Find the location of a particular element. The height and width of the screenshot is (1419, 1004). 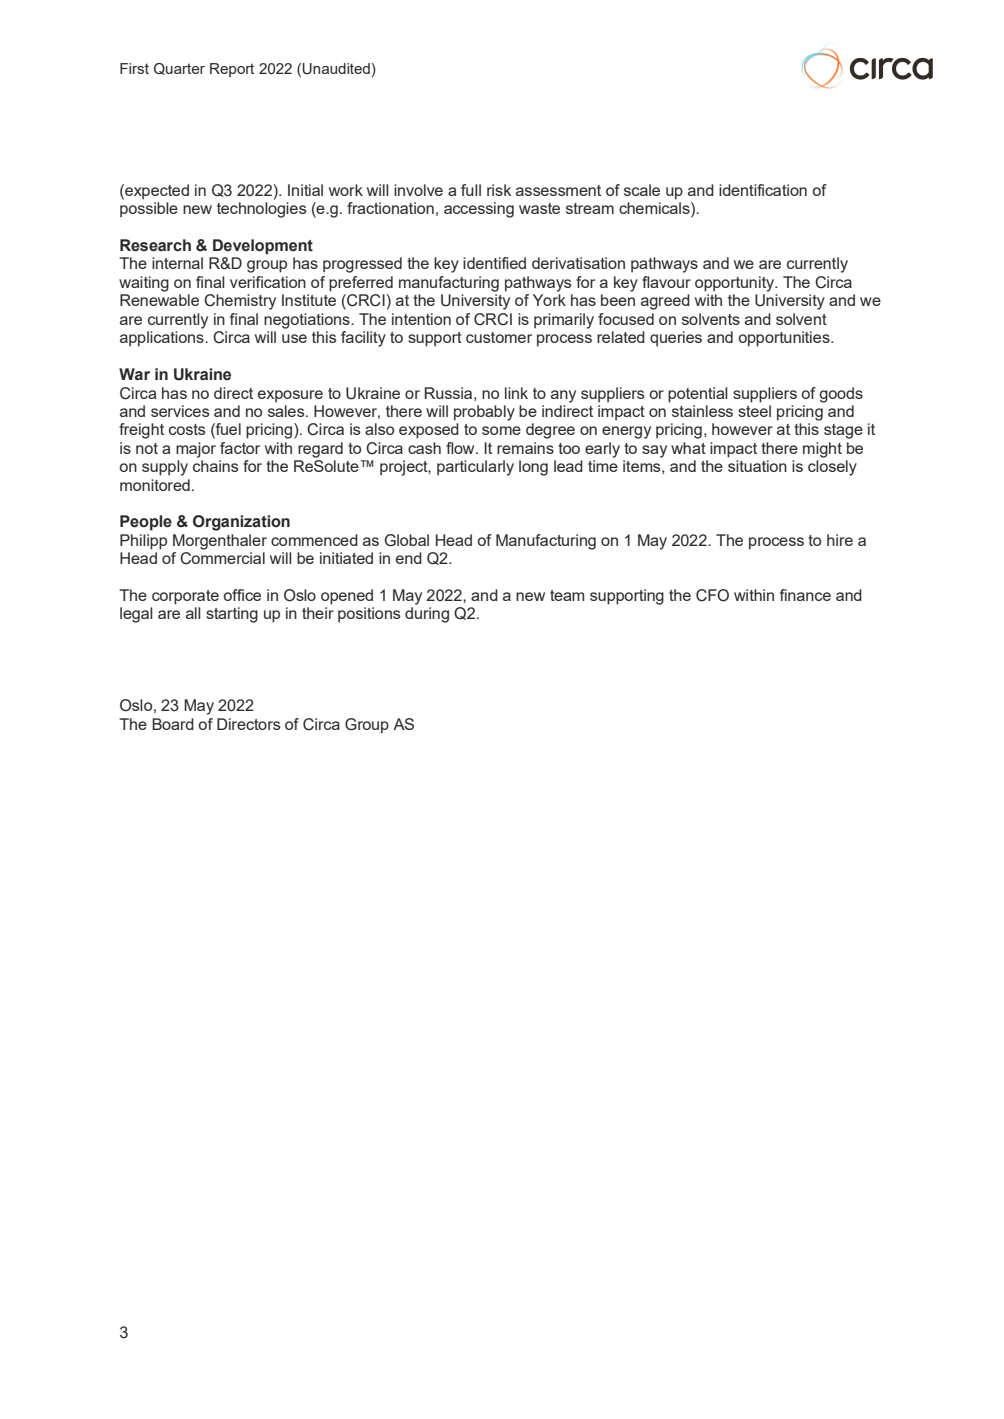

CFO is located at coordinates (712, 595).
